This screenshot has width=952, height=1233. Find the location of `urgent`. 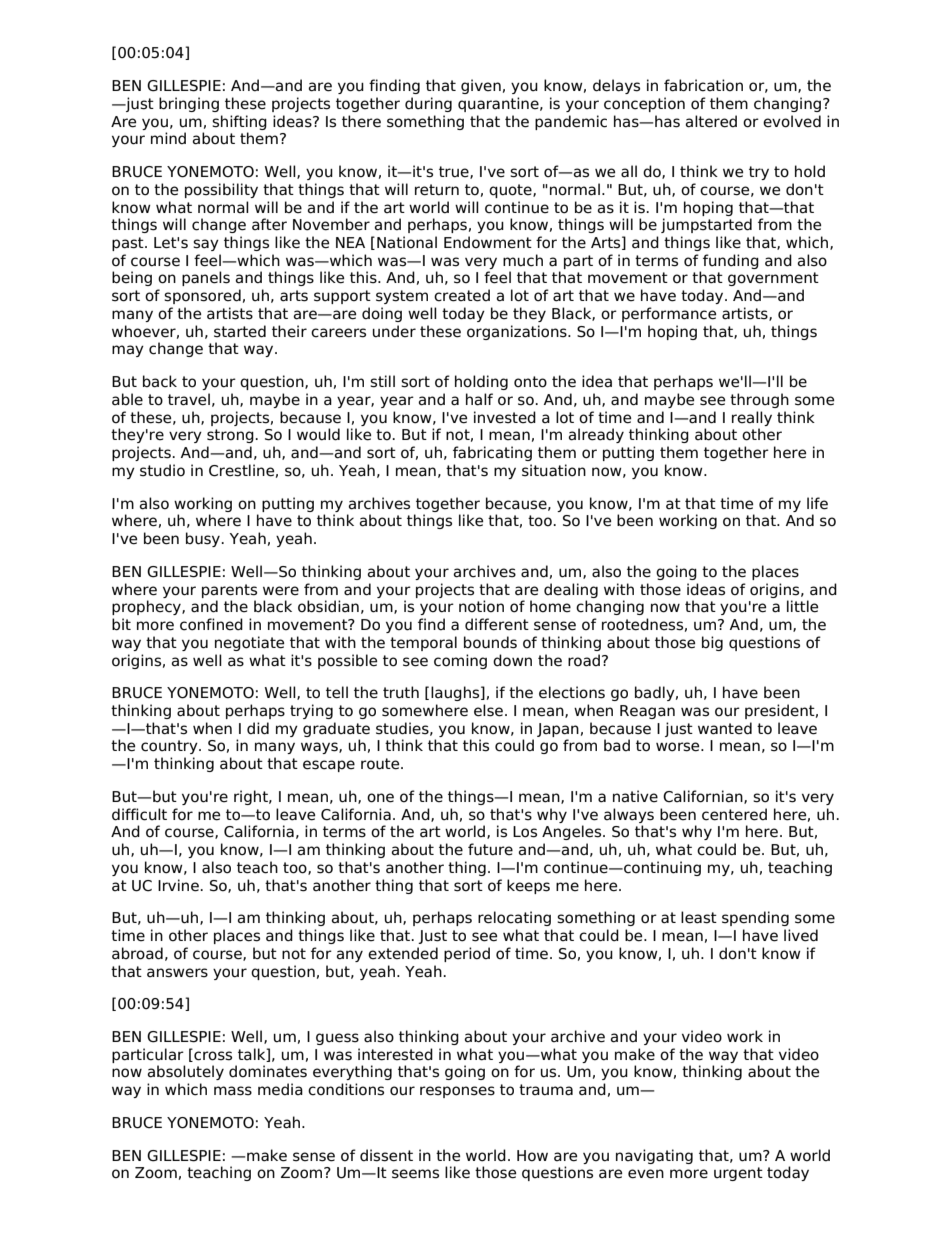

urgent is located at coordinates (738, 1174).
